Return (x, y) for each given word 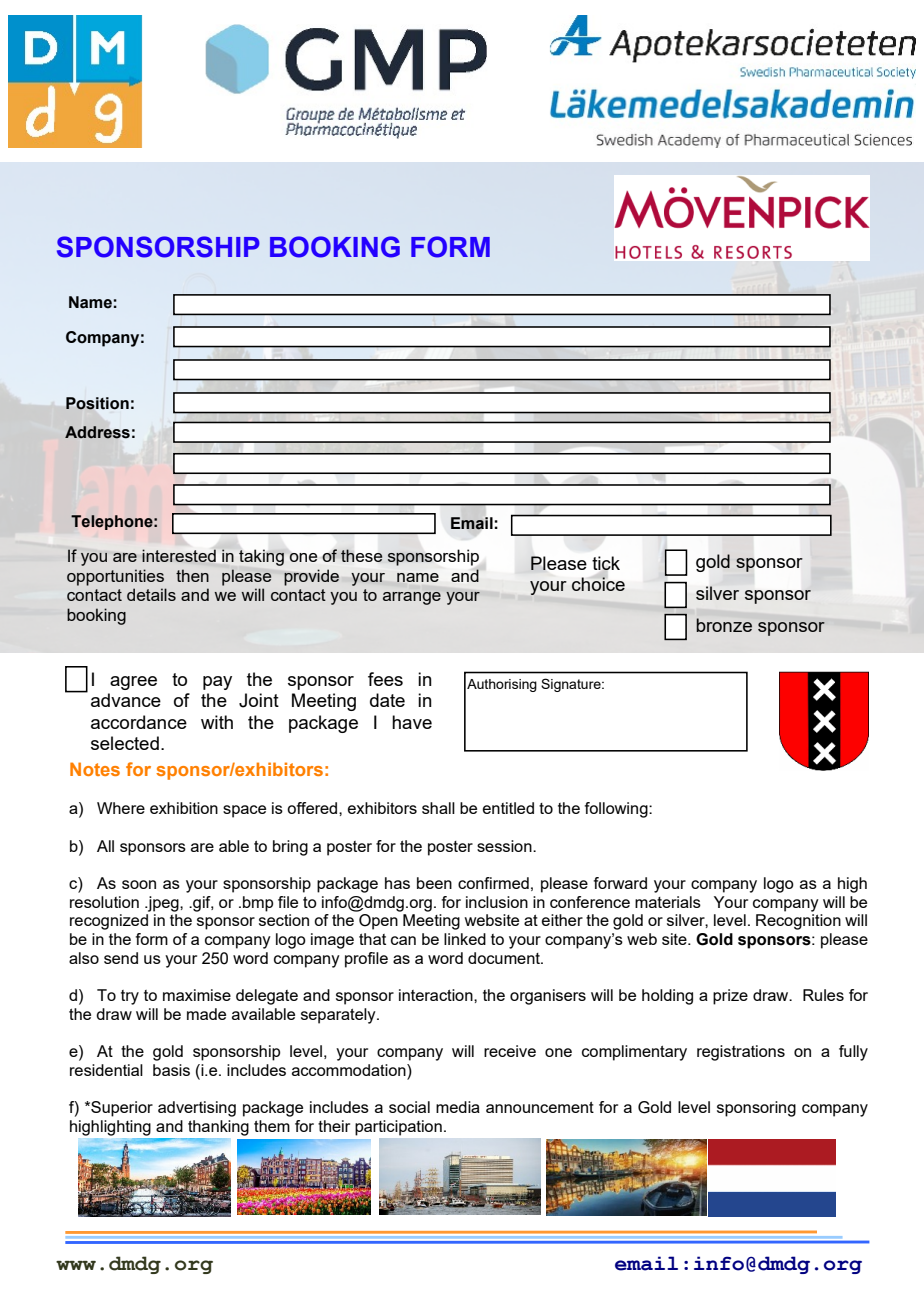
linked (465, 939)
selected (125, 743)
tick (606, 563)
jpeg (163, 904)
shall (438, 808)
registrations (741, 1053)
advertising (197, 1109)
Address (97, 432)
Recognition (798, 922)
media (458, 1107)
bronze (724, 625)
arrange (412, 598)
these (362, 555)
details (151, 594)
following (617, 810)
